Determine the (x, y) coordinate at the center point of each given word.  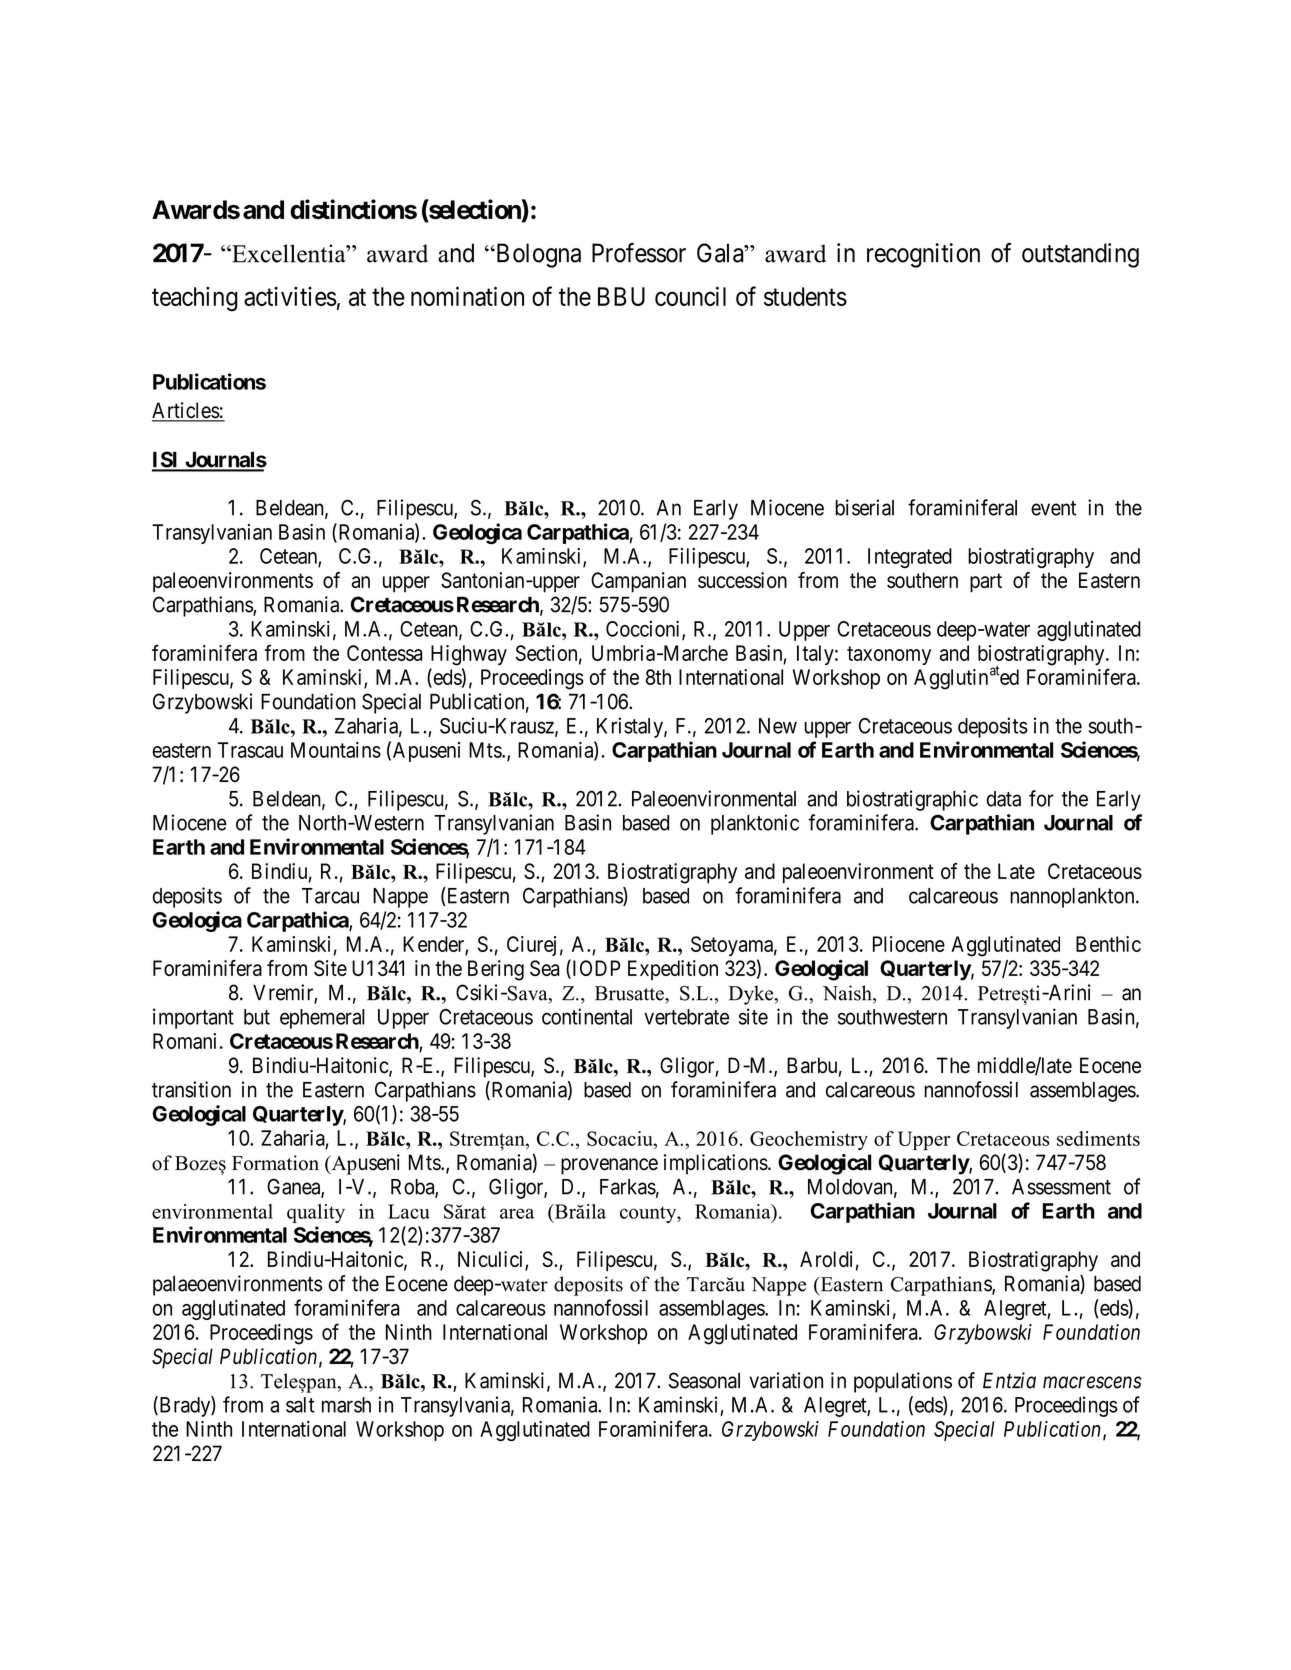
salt (300, 1405)
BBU (621, 296)
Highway (469, 655)
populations (903, 1382)
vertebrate (686, 1017)
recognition (923, 255)
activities (290, 296)
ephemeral (322, 1019)
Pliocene (909, 944)
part (986, 583)
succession (742, 580)
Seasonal (704, 1380)
